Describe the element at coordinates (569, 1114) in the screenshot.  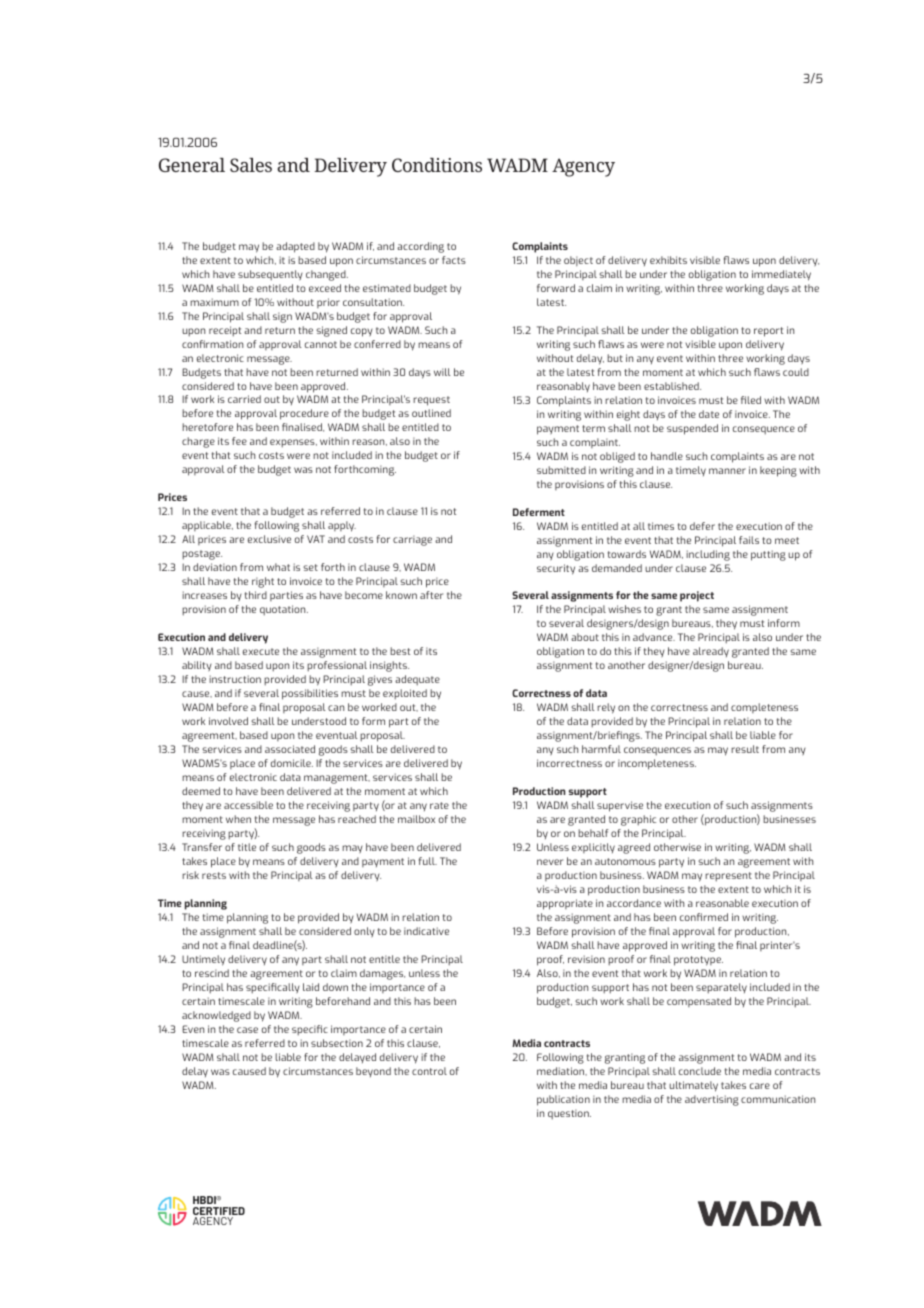
I see `question` at that location.
